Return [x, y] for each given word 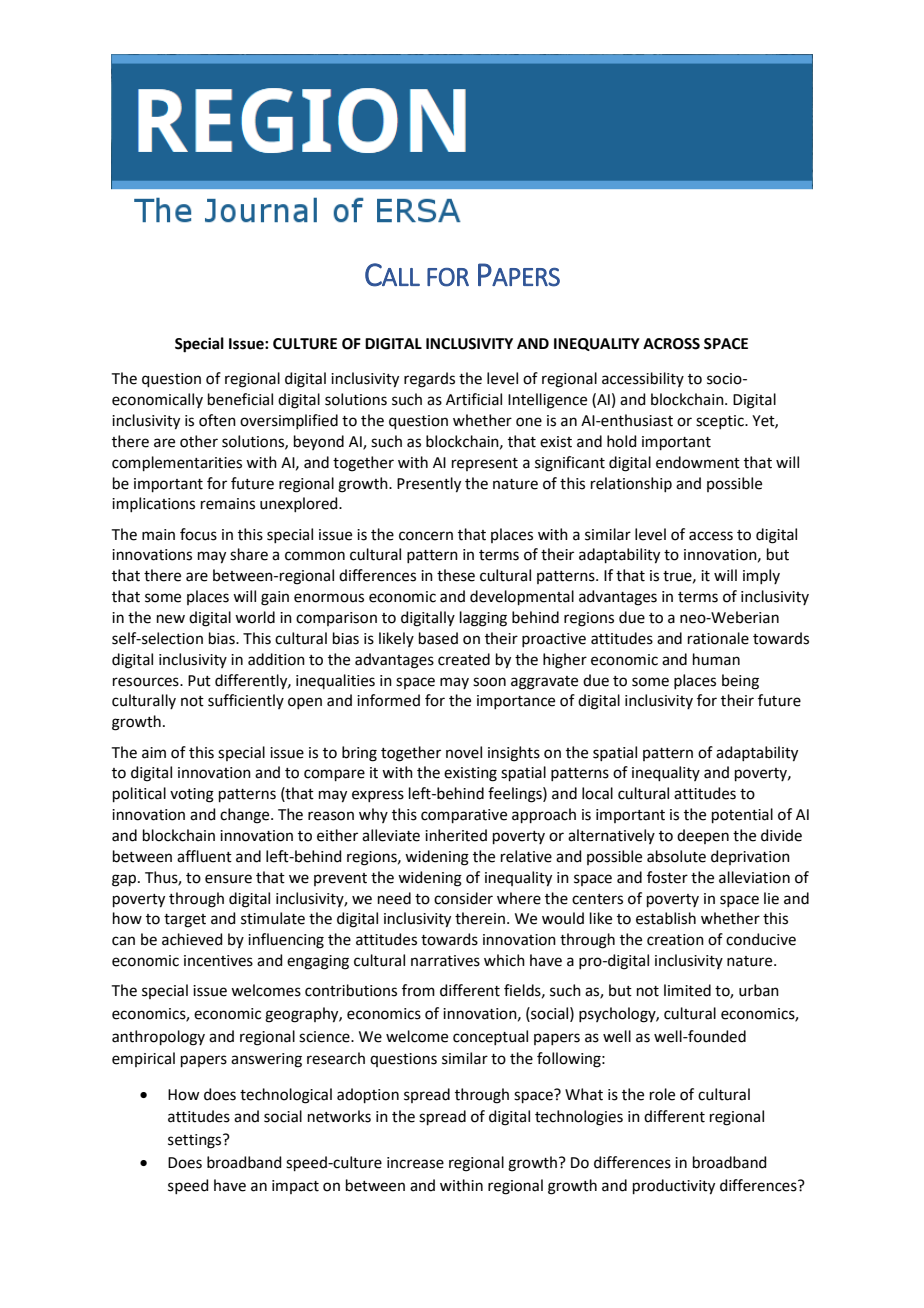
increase [415, 1163]
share [249, 554]
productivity [674, 1187]
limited [687, 990]
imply [761, 576]
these [456, 575]
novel [464, 752]
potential [742, 815]
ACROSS [671, 344]
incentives [218, 961]
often [217, 420]
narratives [445, 961]
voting [192, 795]
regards [429, 380]
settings [196, 1141]
